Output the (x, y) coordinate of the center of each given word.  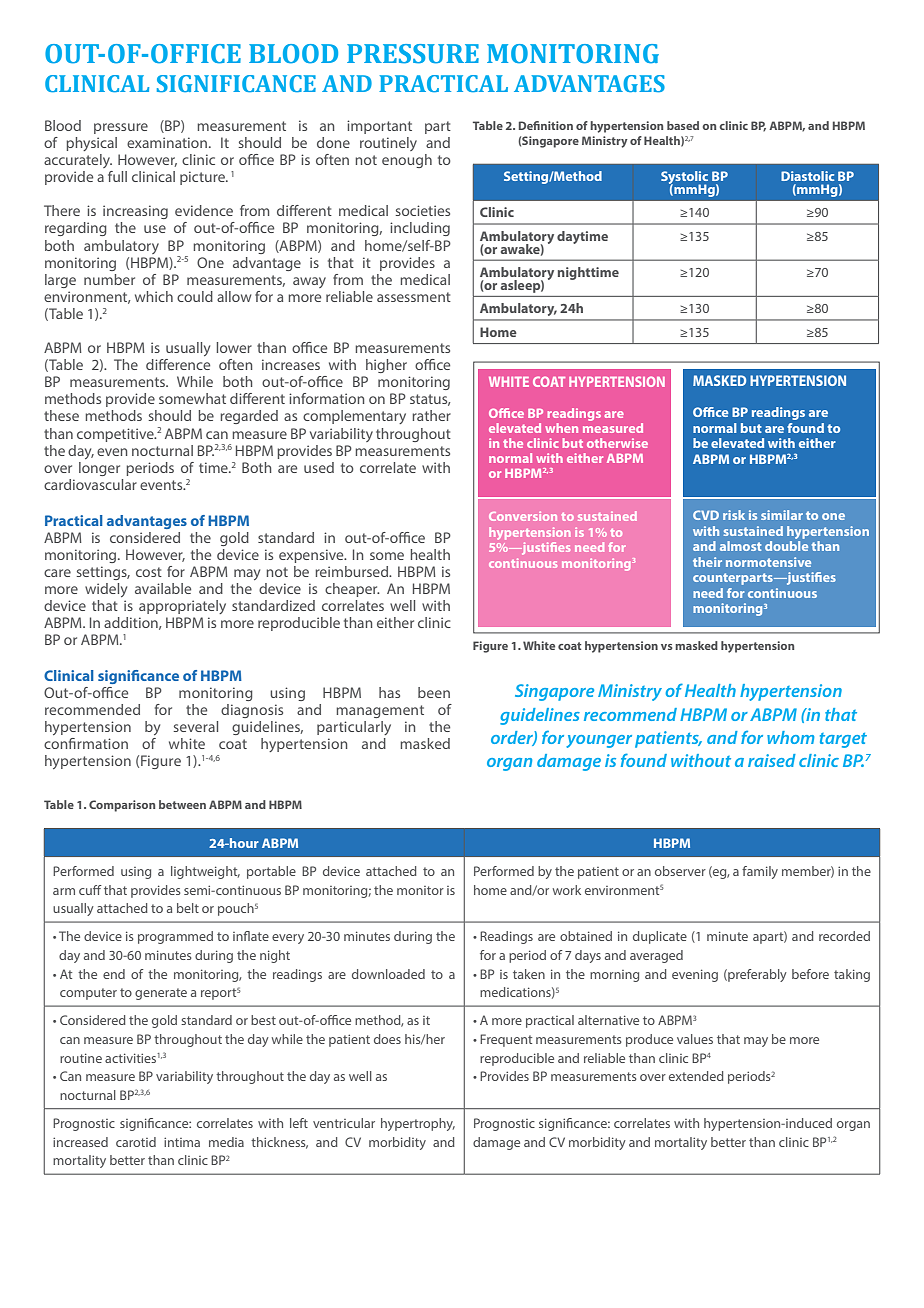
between (182, 804)
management (380, 711)
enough (407, 161)
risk (734, 515)
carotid (136, 1142)
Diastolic (807, 176)
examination (167, 142)
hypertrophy (418, 1124)
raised (772, 760)
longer (99, 469)
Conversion (523, 516)
